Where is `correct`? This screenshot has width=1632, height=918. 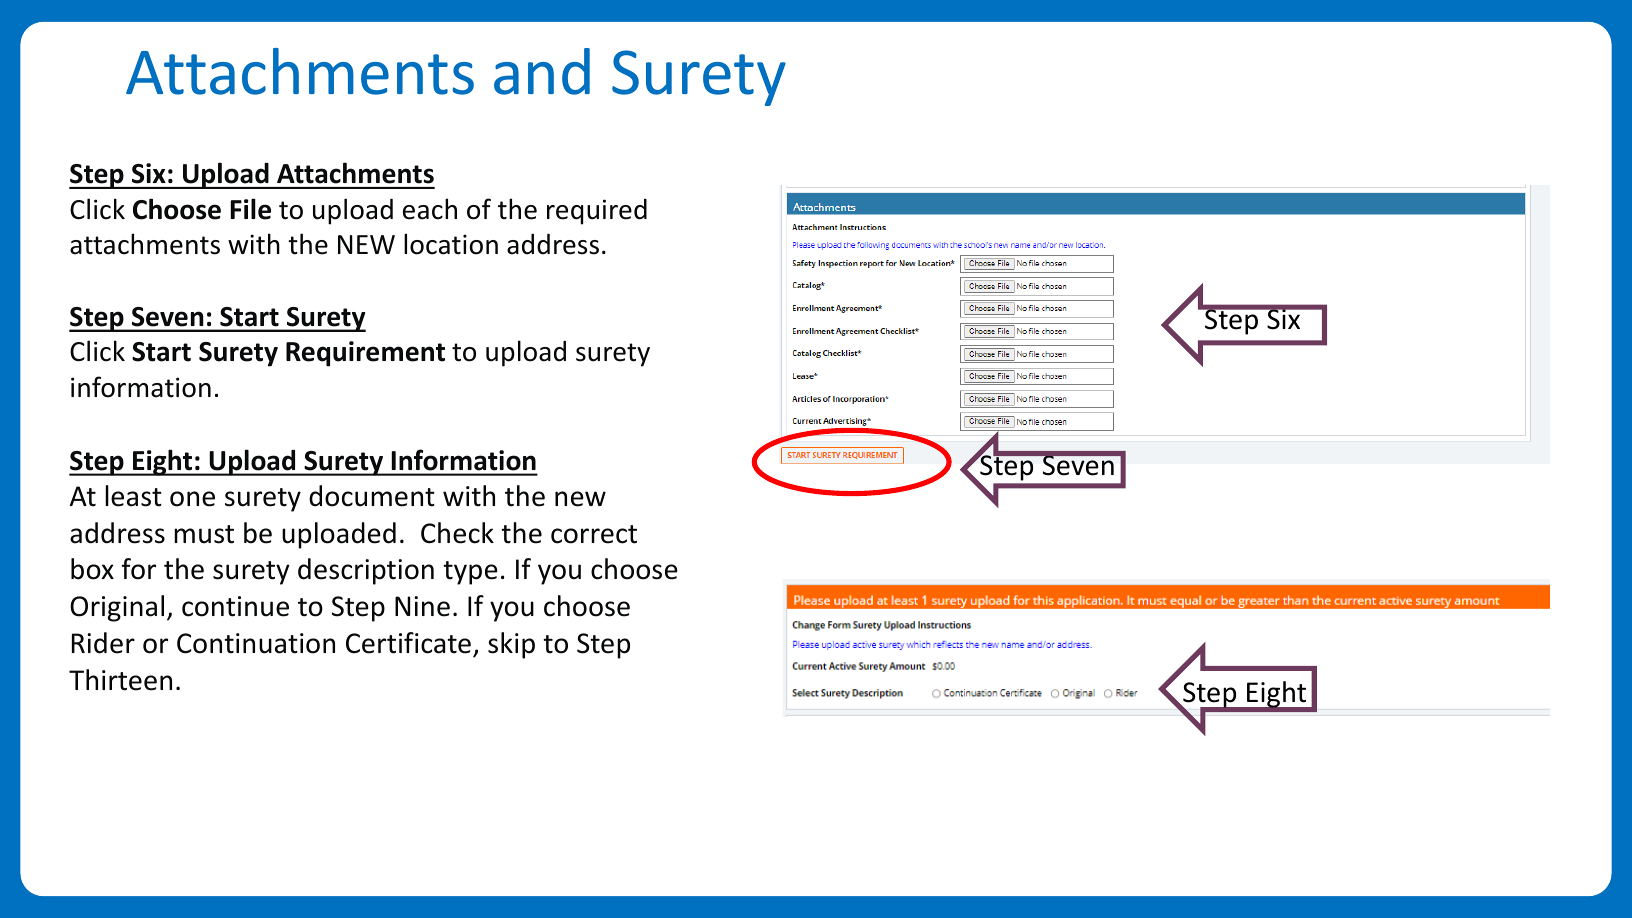
correct is located at coordinates (594, 534).
